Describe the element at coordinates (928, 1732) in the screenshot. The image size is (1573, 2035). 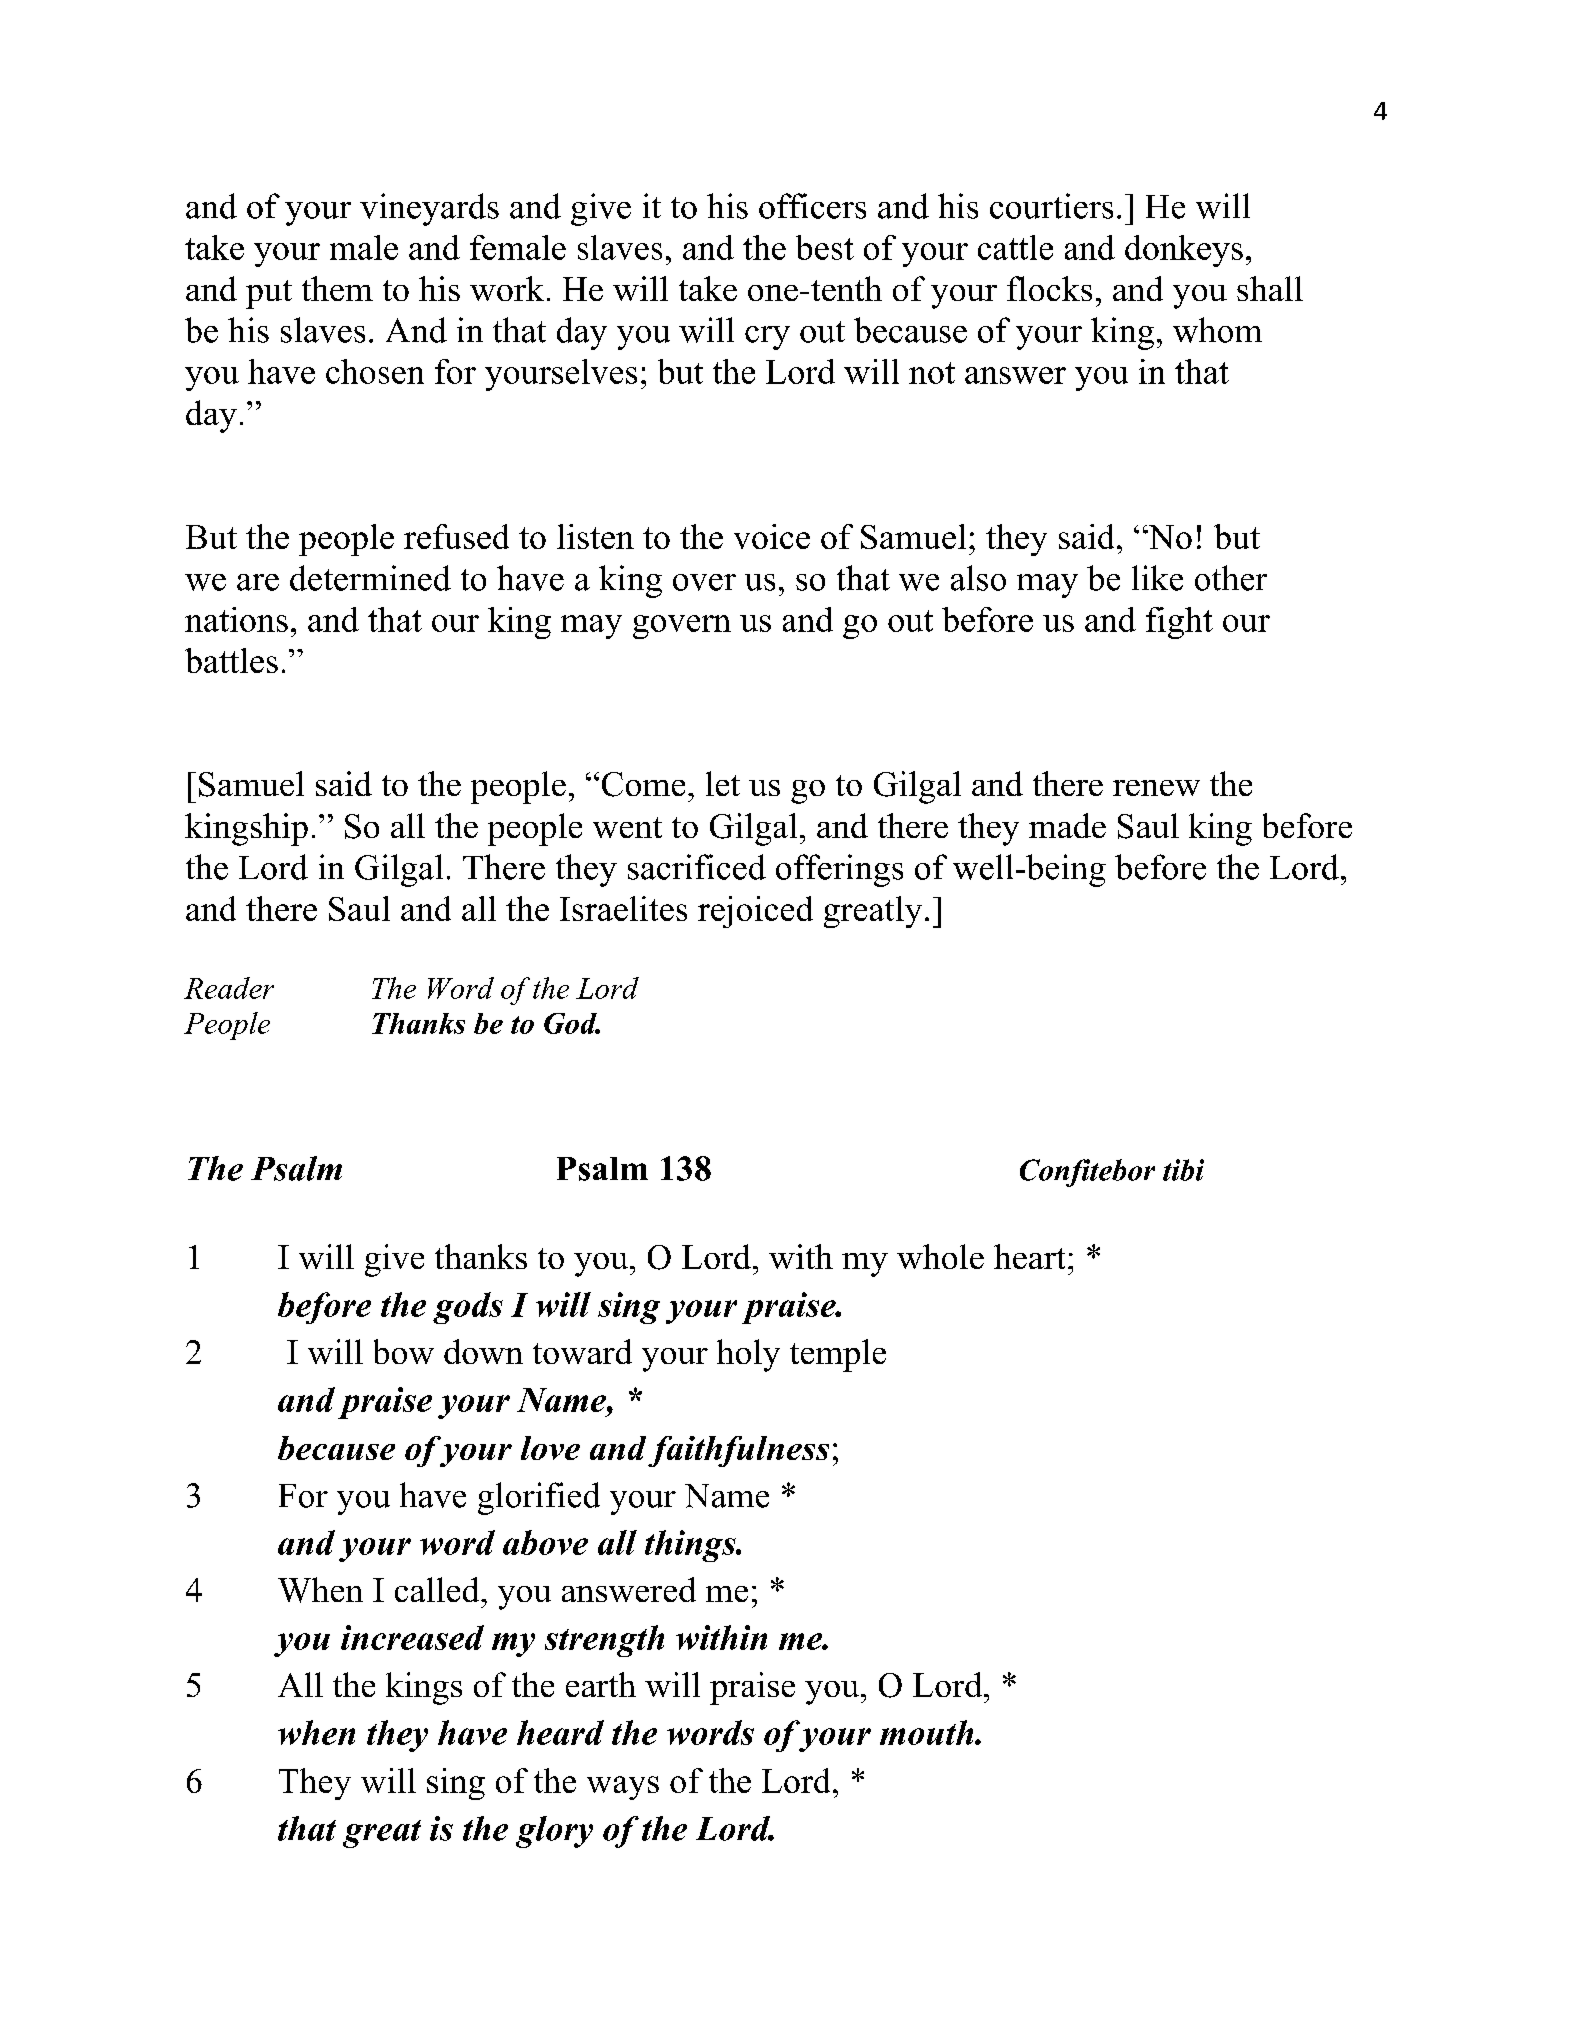
I see `mouth` at that location.
